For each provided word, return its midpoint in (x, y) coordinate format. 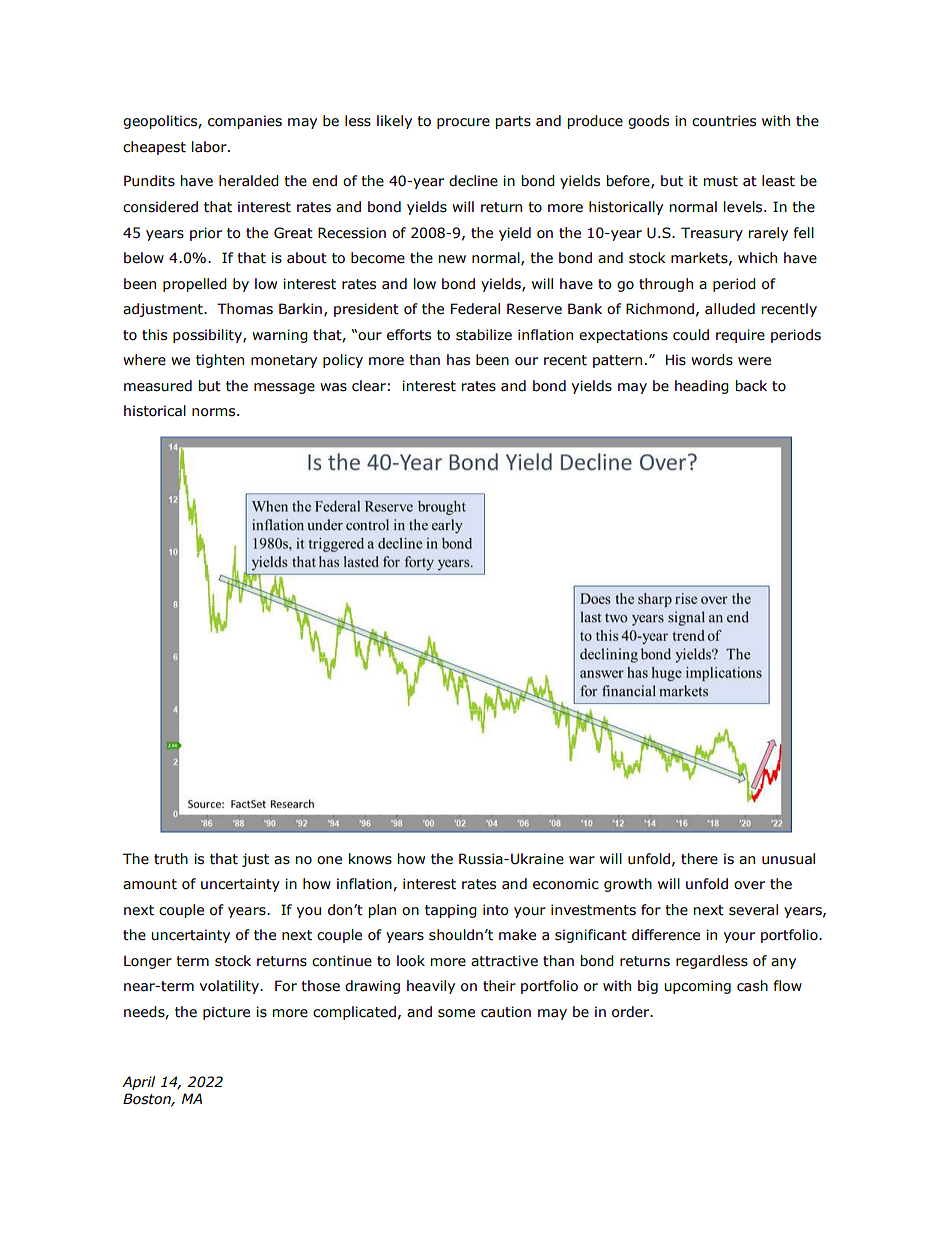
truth (171, 859)
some (456, 1013)
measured (158, 386)
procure (463, 123)
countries (724, 121)
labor (210, 147)
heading (702, 387)
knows (370, 859)
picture (226, 1013)
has (458, 360)
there (699, 859)
